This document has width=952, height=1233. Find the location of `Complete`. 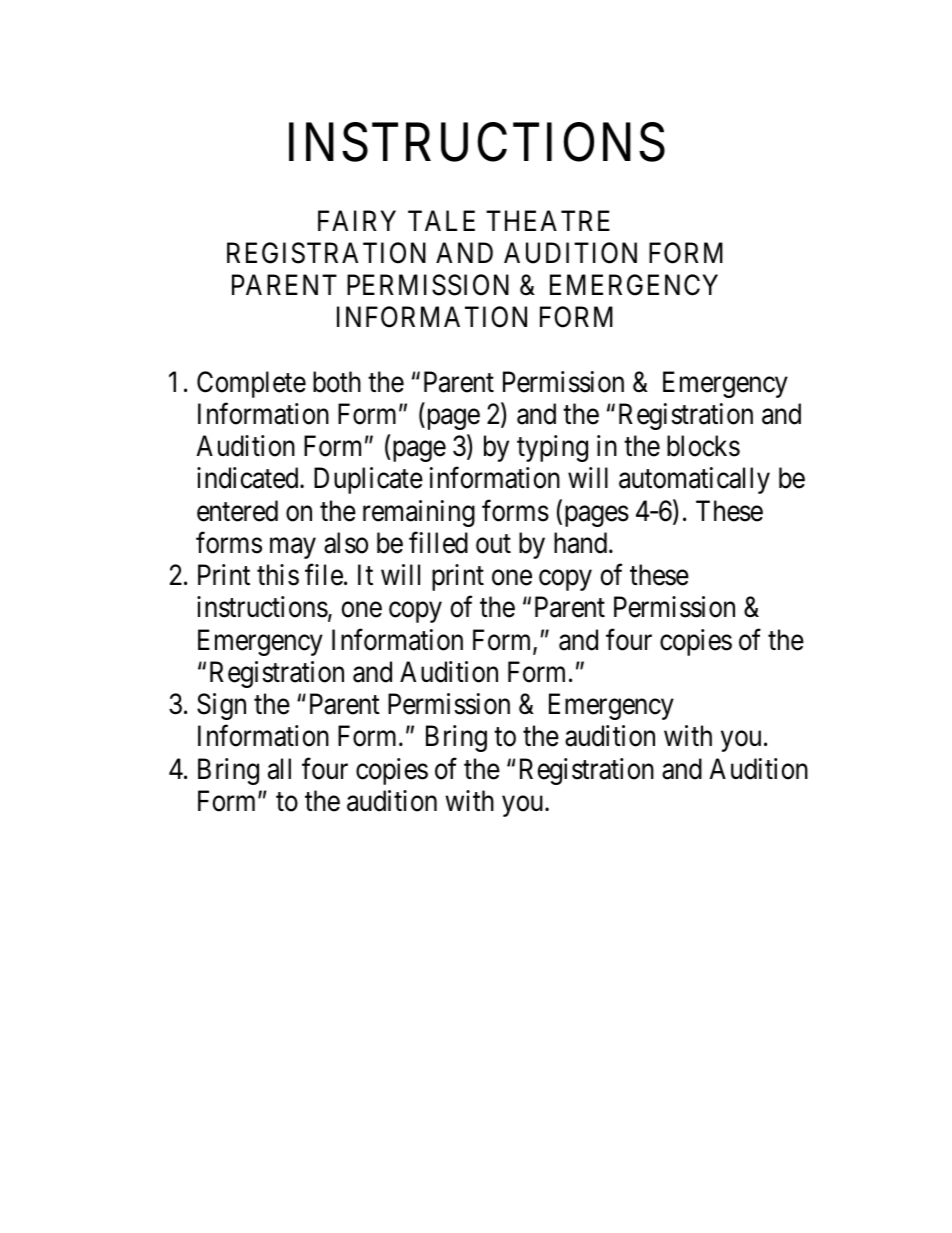

Complete is located at coordinates (251, 384).
